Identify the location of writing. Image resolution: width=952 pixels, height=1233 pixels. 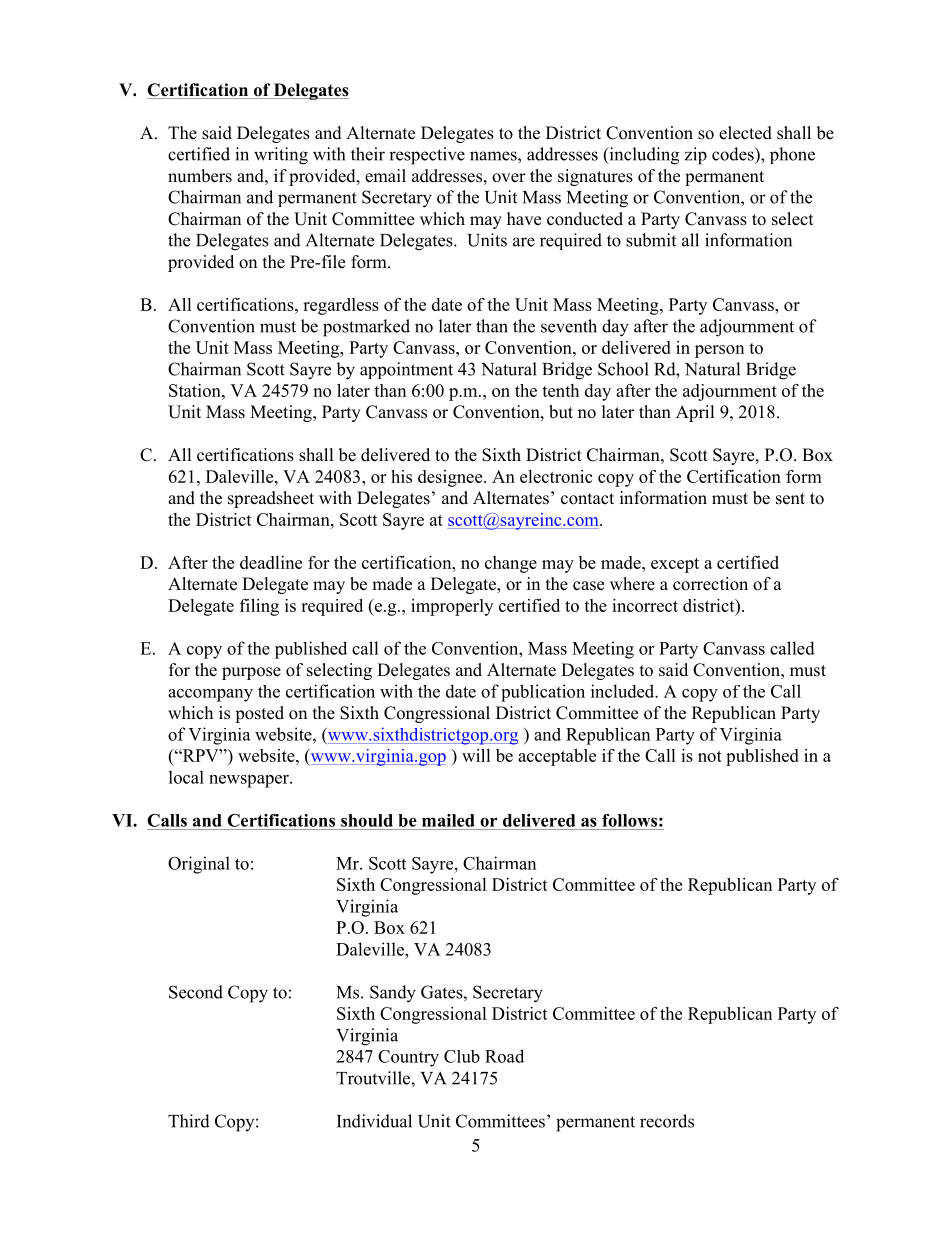
(281, 156).
